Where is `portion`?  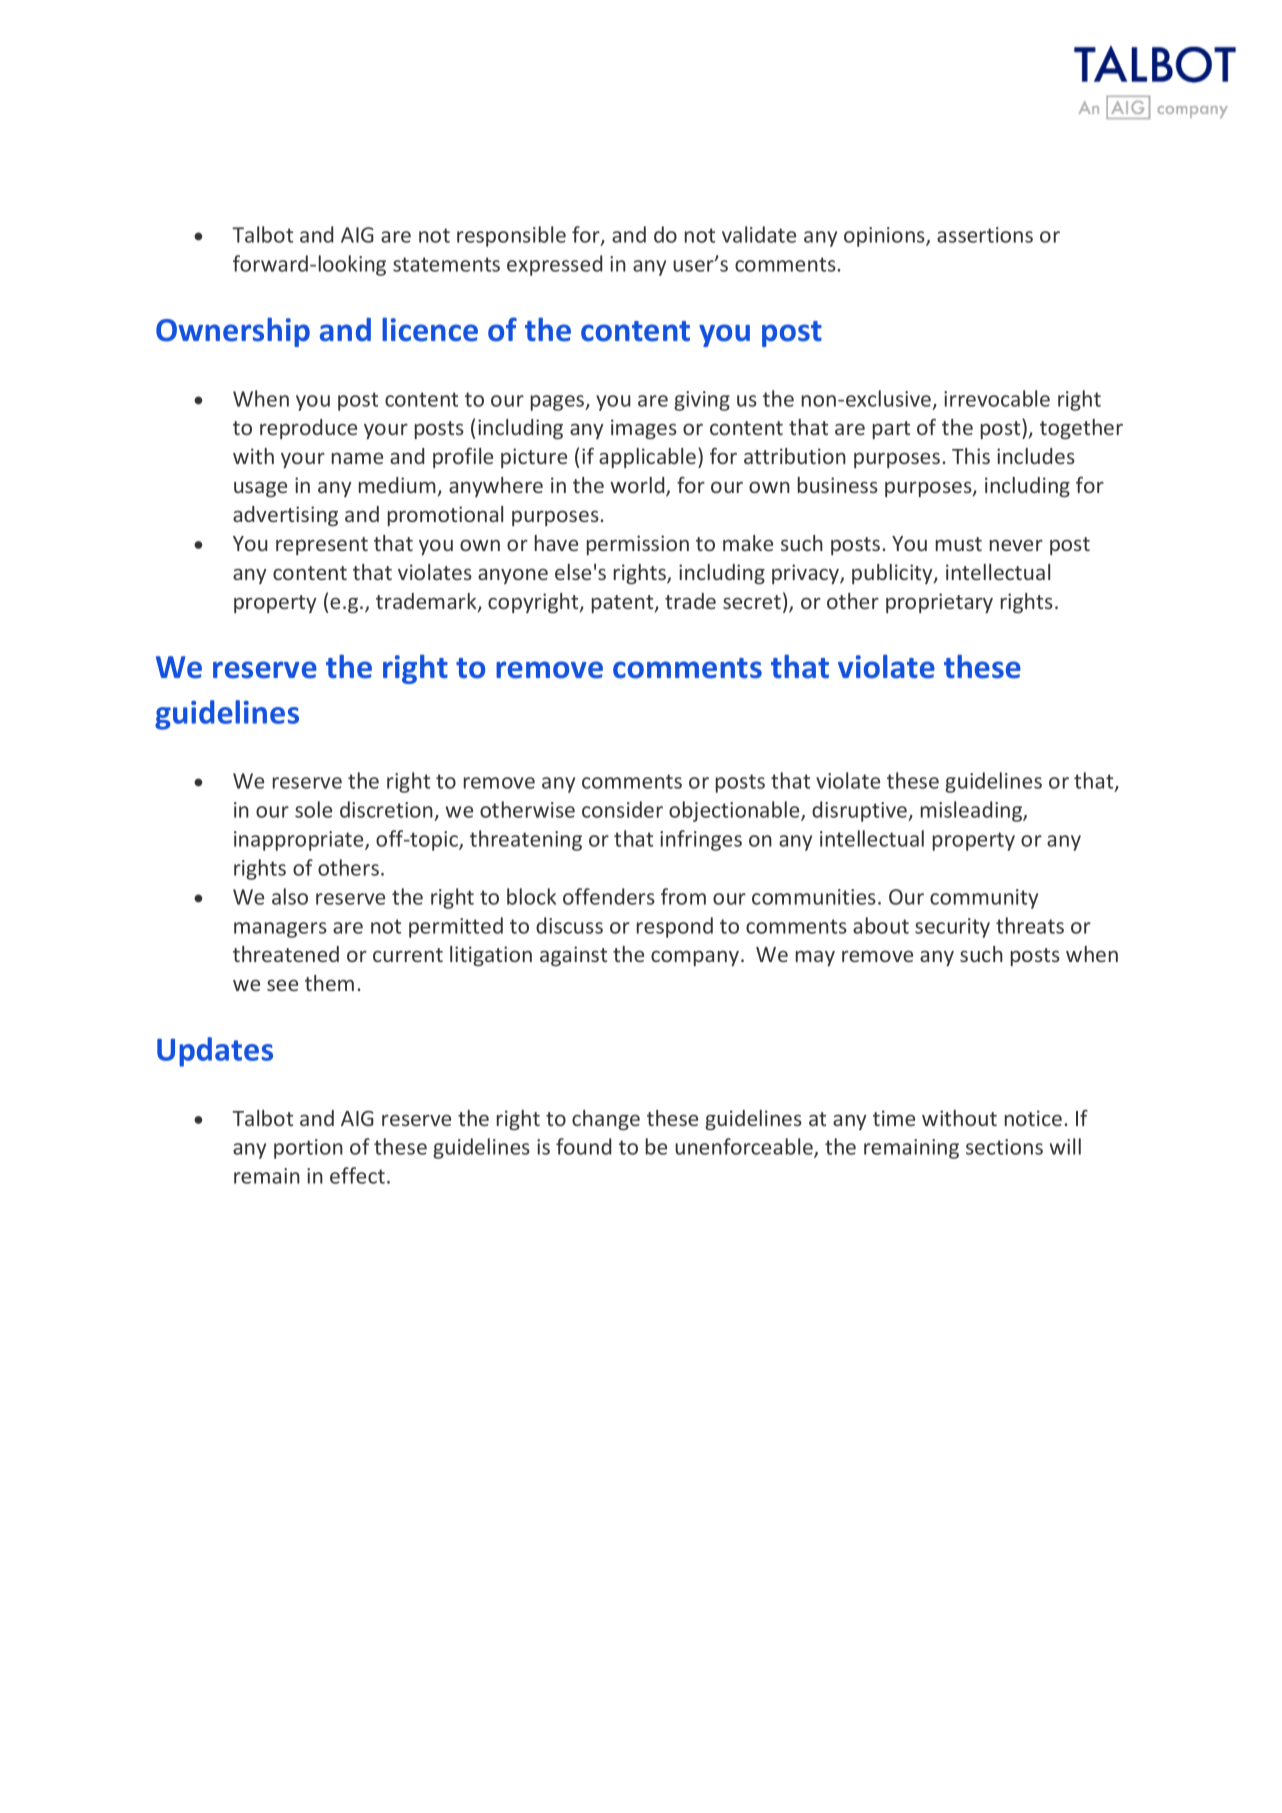
portion is located at coordinates (308, 1149).
